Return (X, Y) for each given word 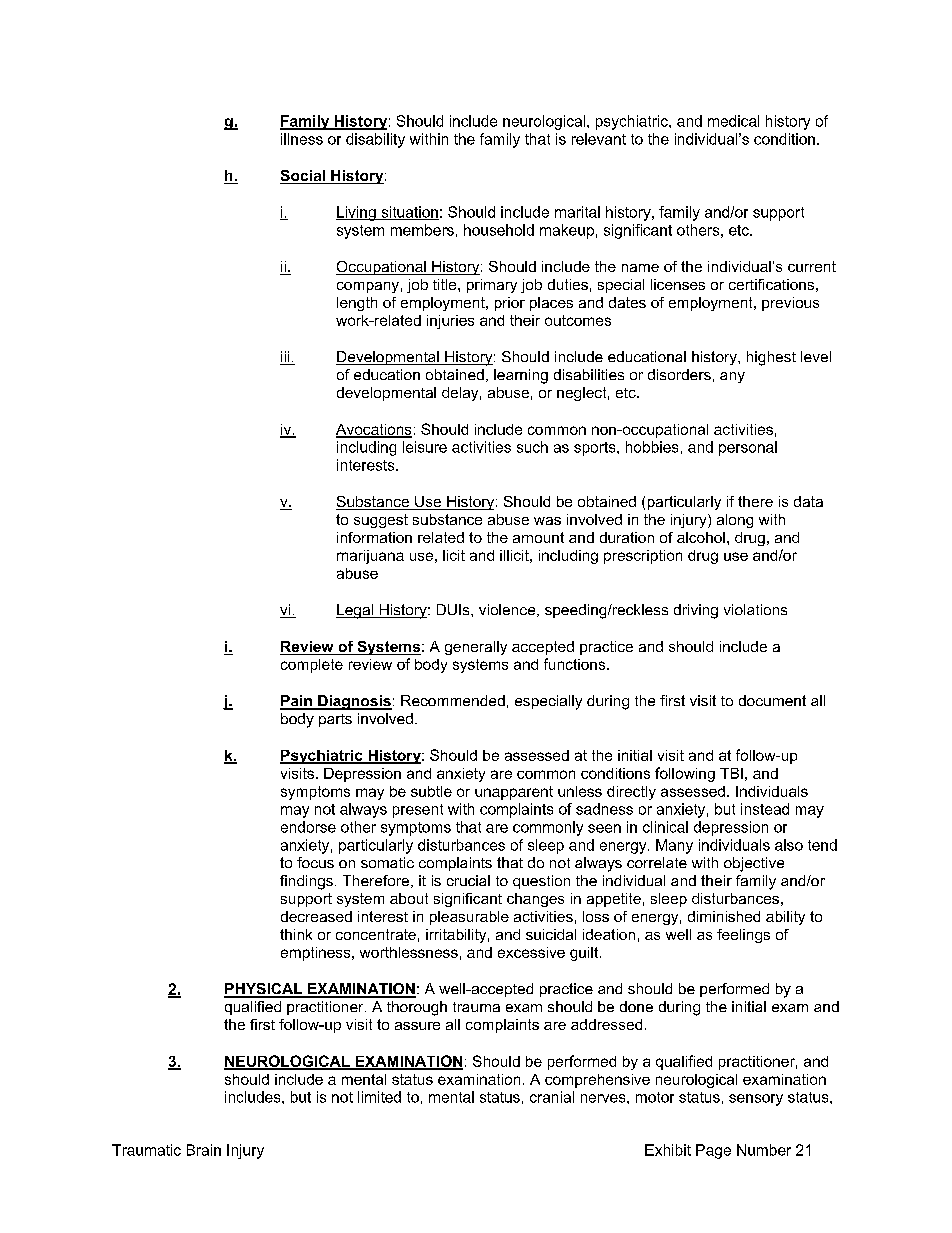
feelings (743, 936)
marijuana (370, 557)
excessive (531, 952)
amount (538, 537)
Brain (204, 1150)
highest (771, 358)
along (735, 521)
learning (521, 376)
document (772, 700)
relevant (599, 139)
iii (286, 358)
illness (302, 139)
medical (733, 121)
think (296, 934)
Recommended (453, 700)
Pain (297, 702)
